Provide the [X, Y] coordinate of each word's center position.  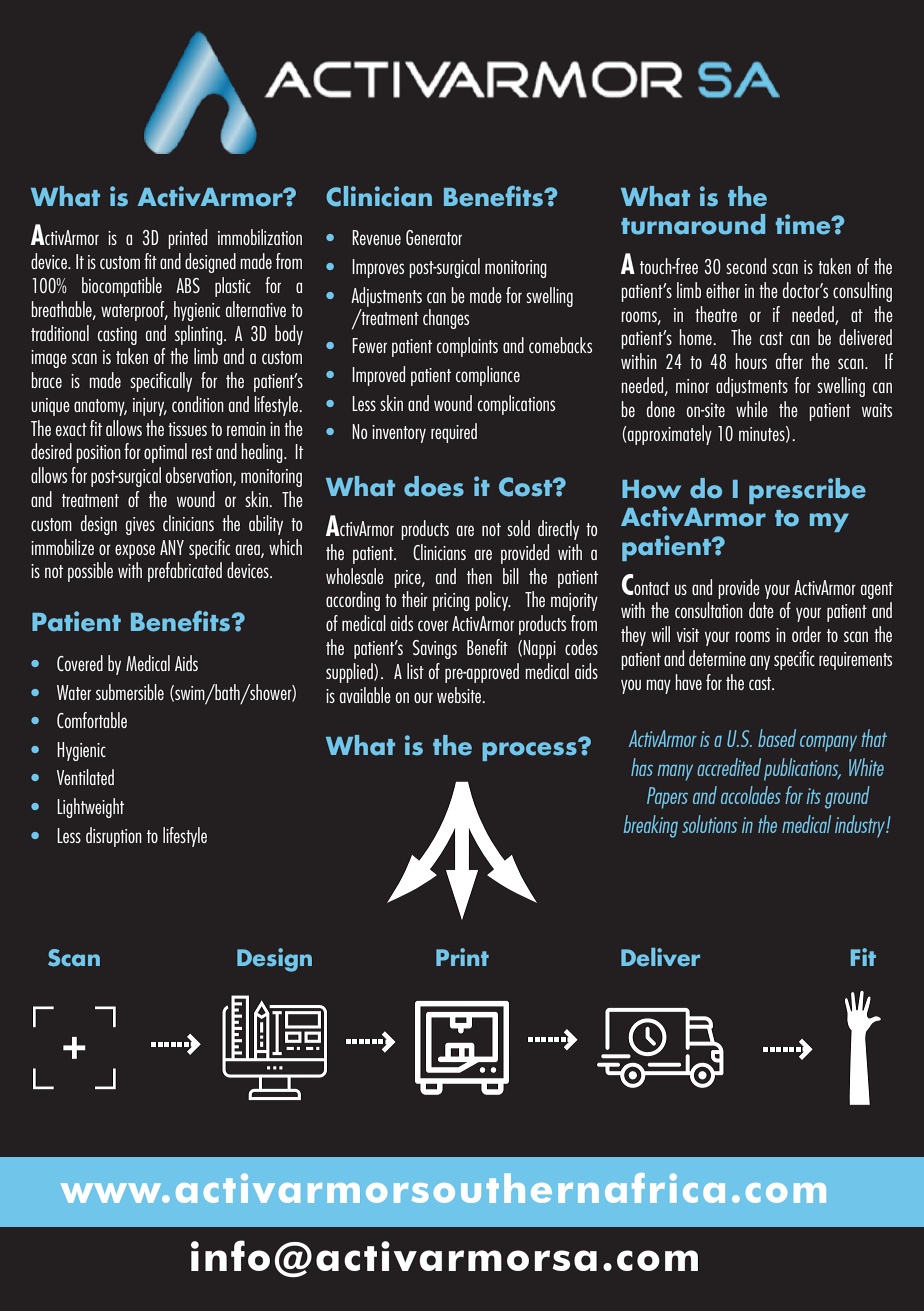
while [752, 409]
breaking [650, 826]
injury [150, 407]
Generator [434, 237]
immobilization [260, 237]
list [415, 671]
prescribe [807, 491]
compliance [488, 376]
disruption [114, 837]
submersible [130, 692]
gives [140, 526]
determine [717, 658]
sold [518, 528]
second [746, 266]
